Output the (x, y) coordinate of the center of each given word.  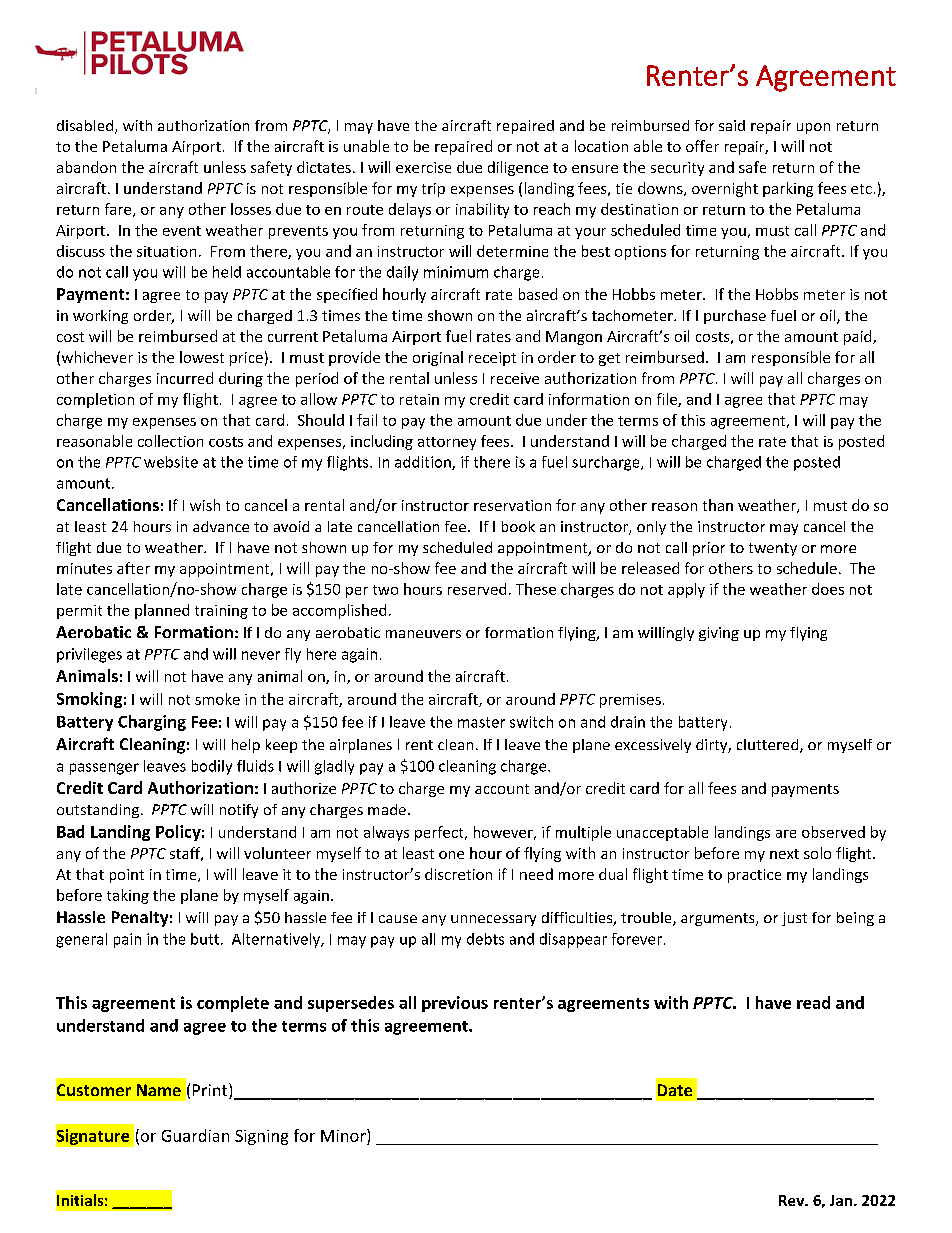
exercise (423, 167)
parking (788, 189)
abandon (86, 167)
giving (719, 634)
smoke (217, 699)
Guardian (195, 1135)
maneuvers (423, 634)
